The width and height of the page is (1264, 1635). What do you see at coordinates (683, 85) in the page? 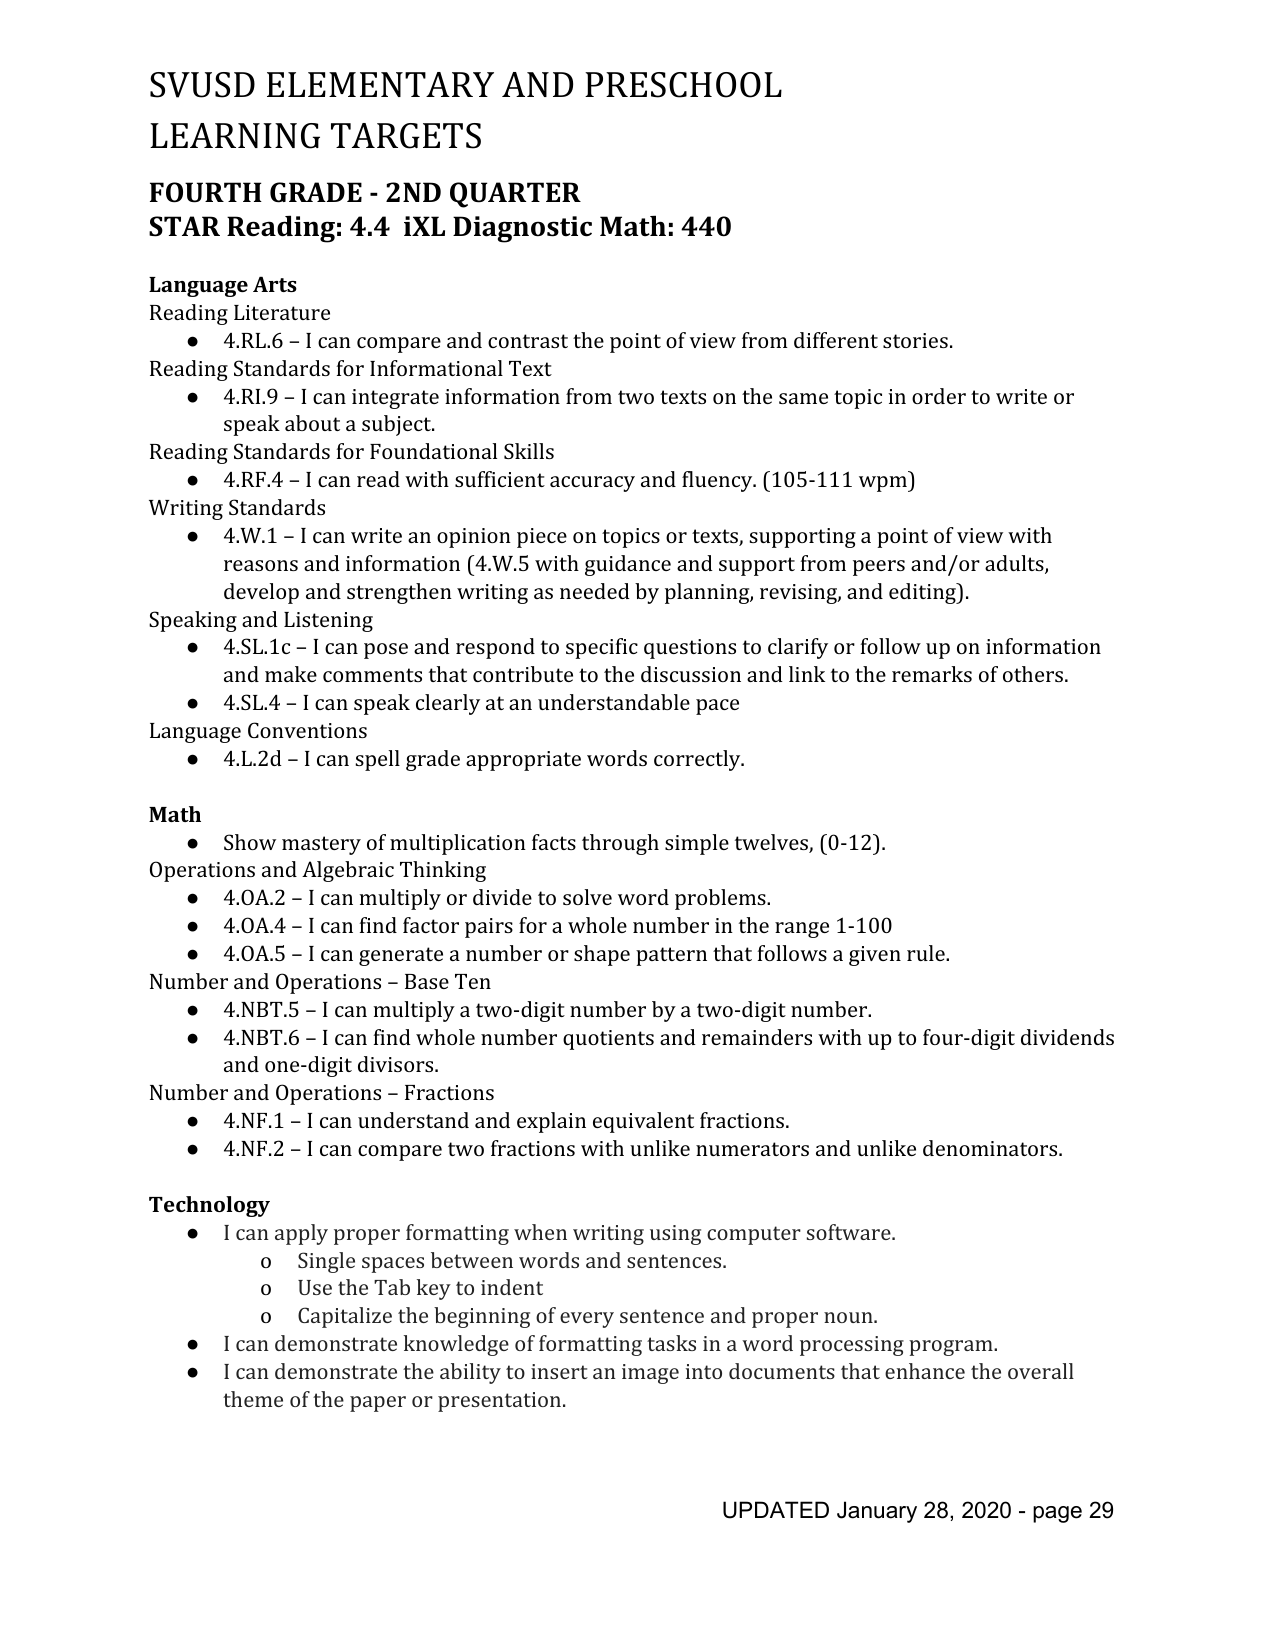
I see `PRESCHOOL` at bounding box center [683, 85].
